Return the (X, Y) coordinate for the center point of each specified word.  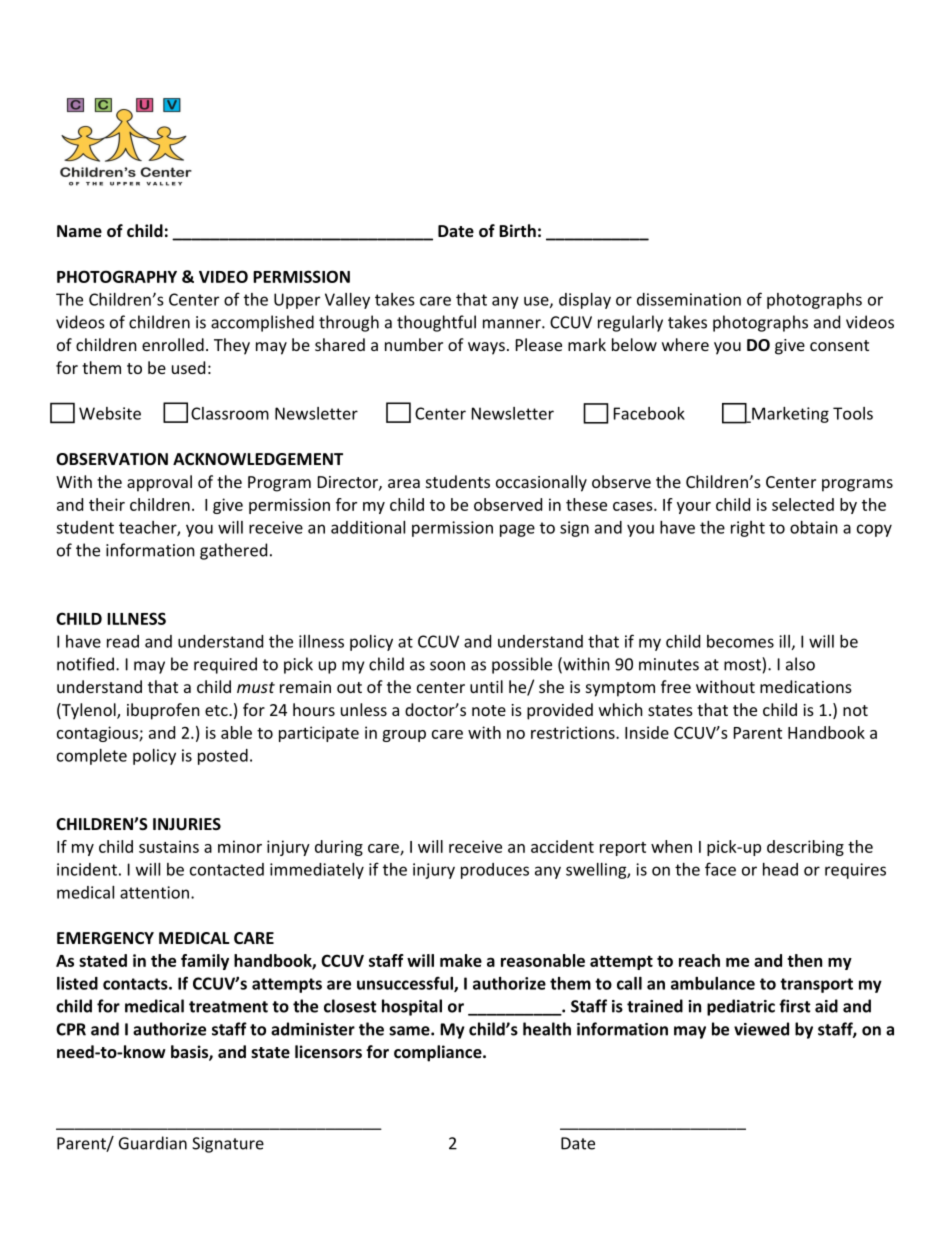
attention (154, 892)
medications (806, 686)
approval (159, 483)
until (486, 686)
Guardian (153, 1143)
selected (803, 504)
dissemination (689, 299)
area (404, 483)
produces (495, 871)
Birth (517, 230)
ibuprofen (163, 711)
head (780, 869)
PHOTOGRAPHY (117, 276)
